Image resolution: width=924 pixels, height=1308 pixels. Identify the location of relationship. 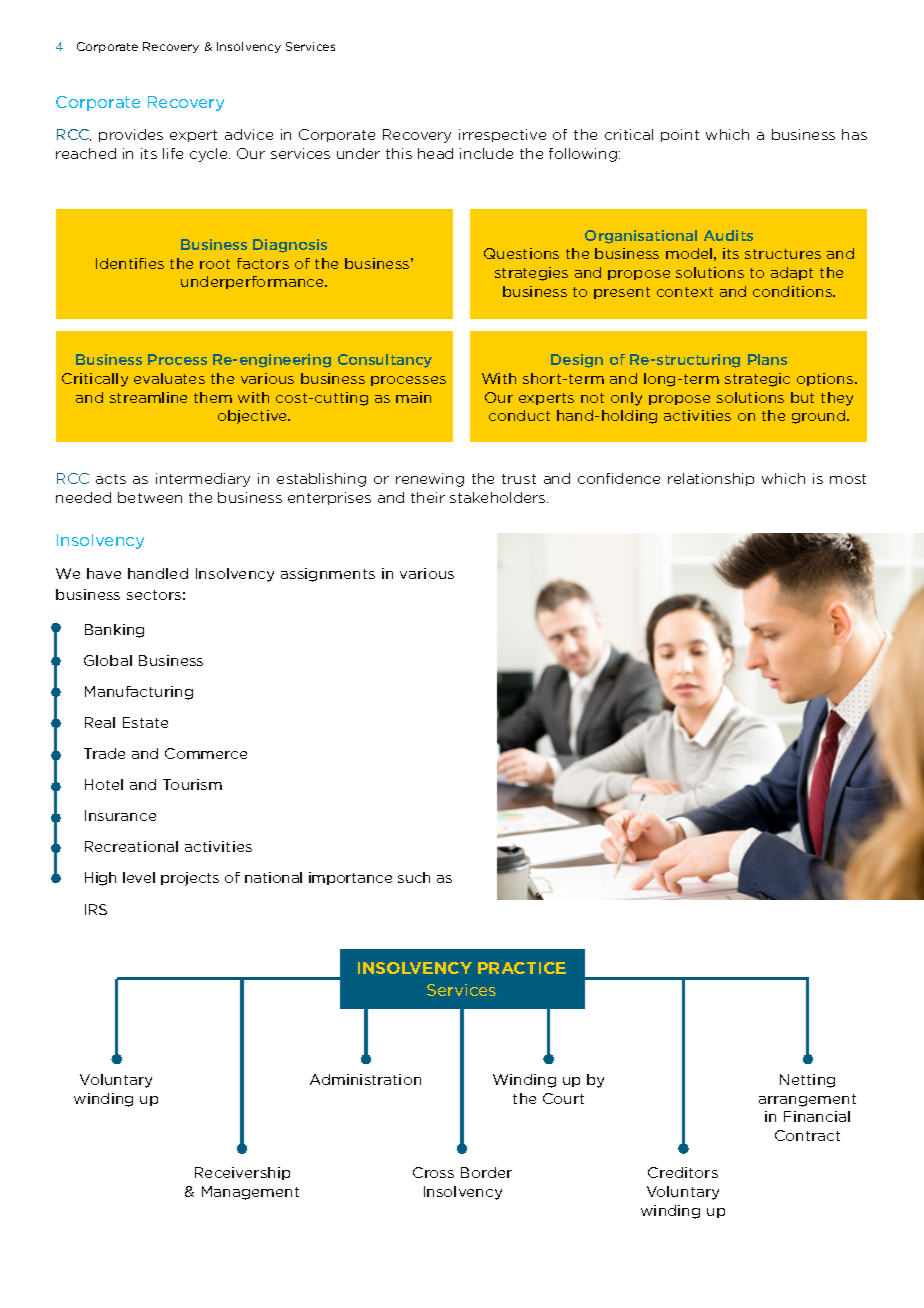
(711, 479).
